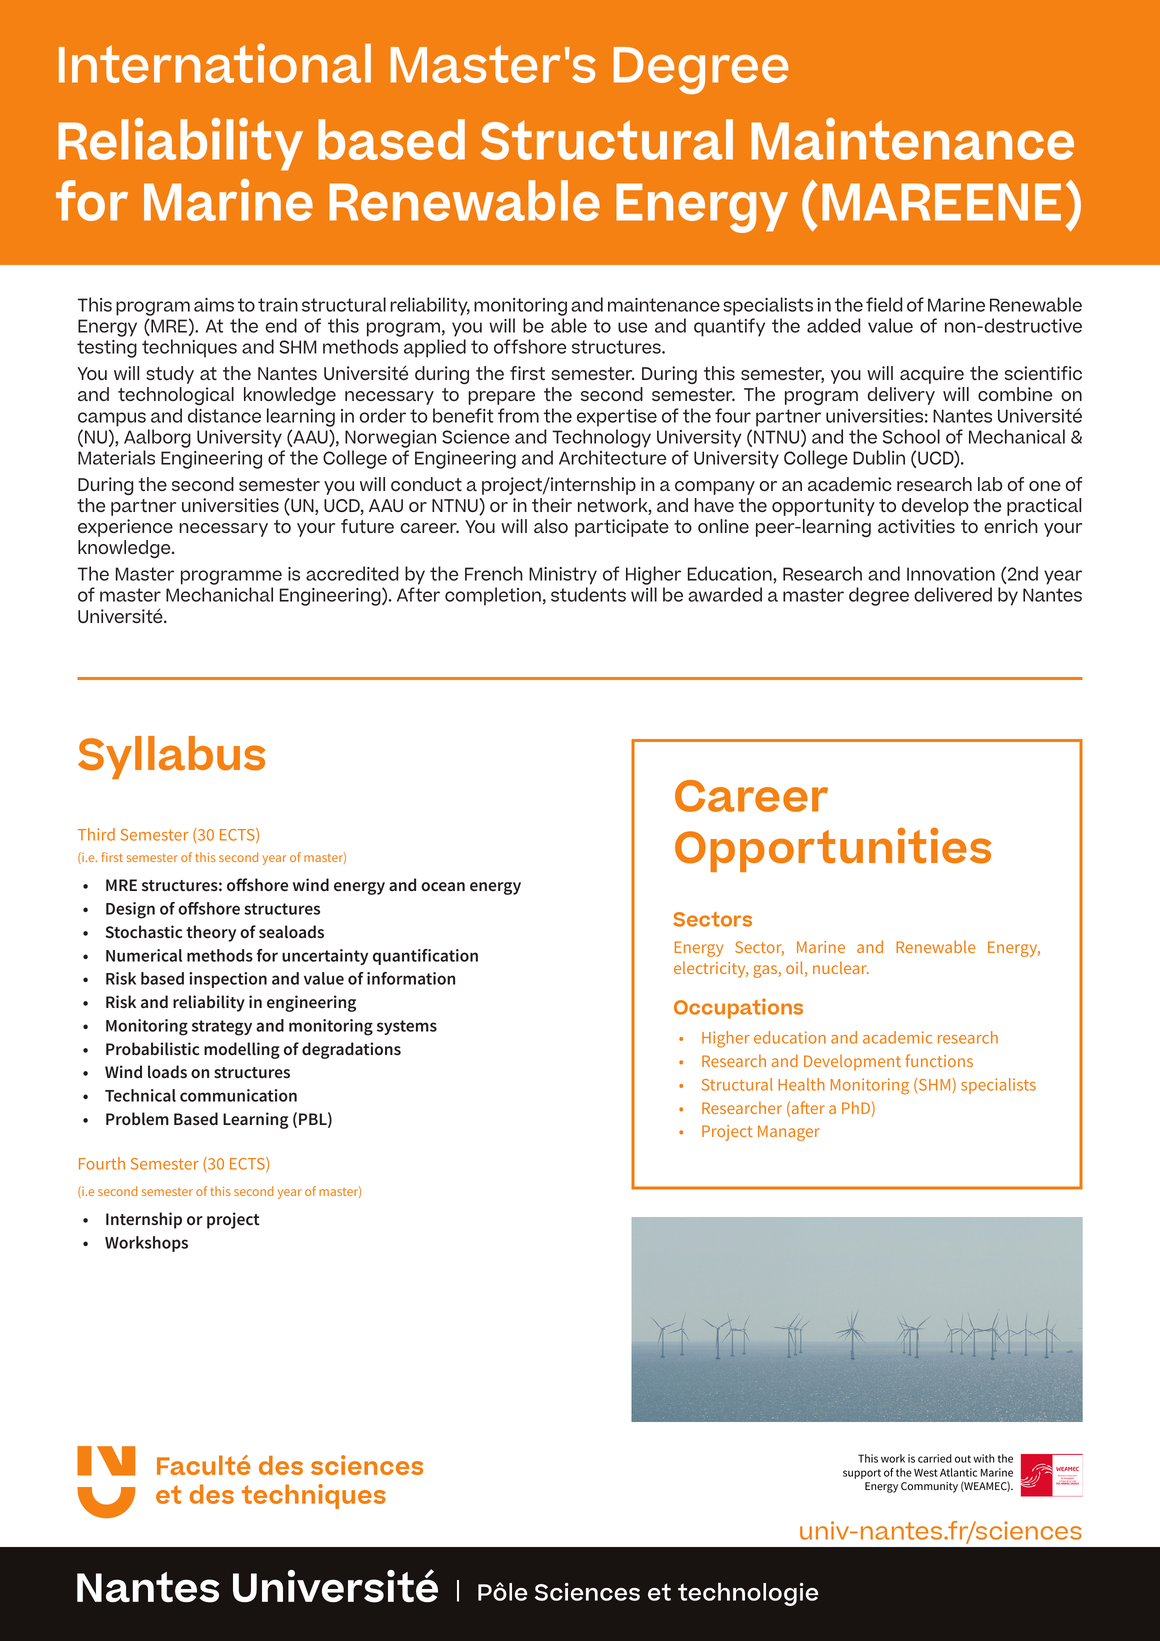  Describe the element at coordinates (632, 327) in the page. I see `use` at that location.
